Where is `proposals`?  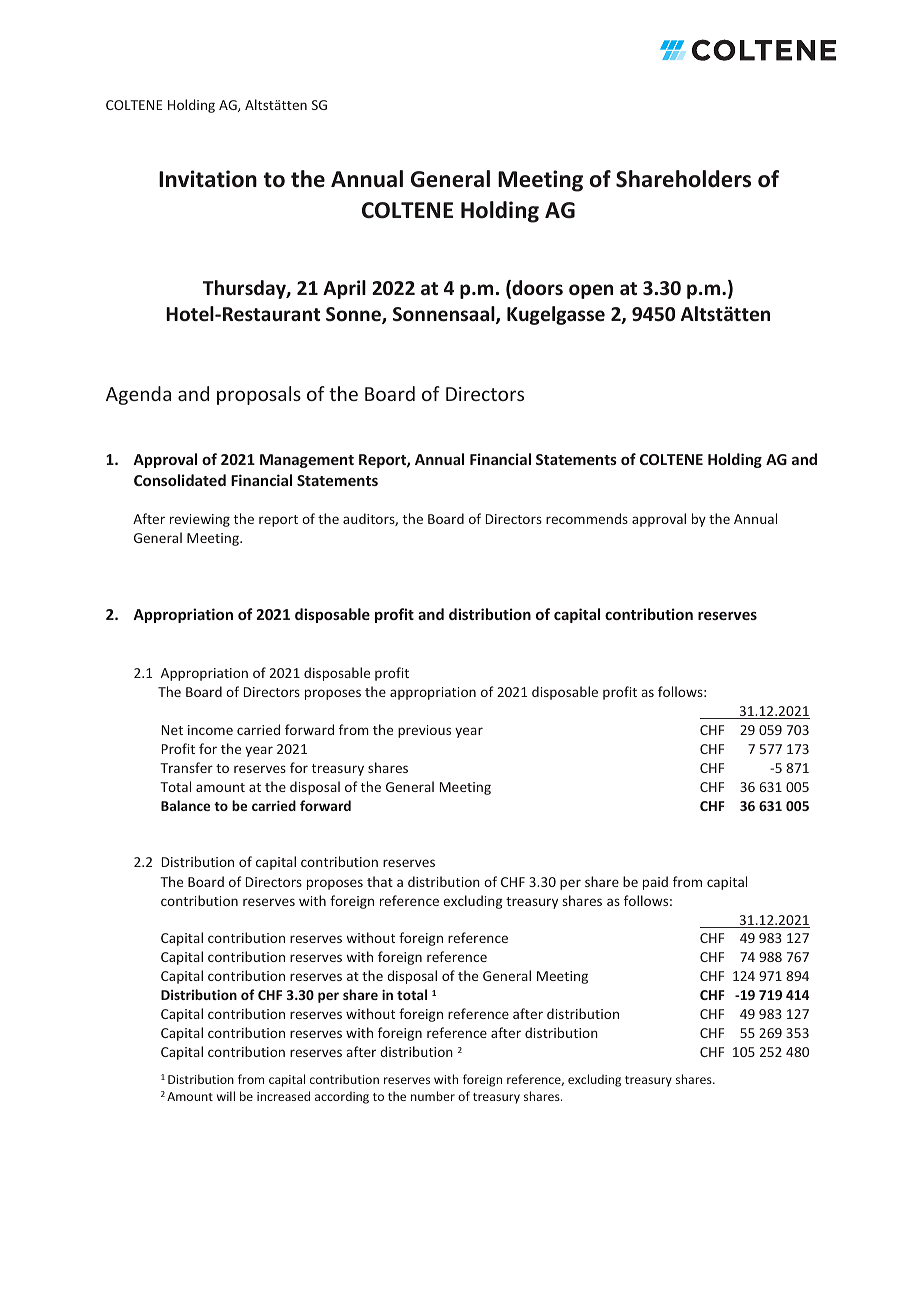 proposals is located at coordinates (259, 395).
